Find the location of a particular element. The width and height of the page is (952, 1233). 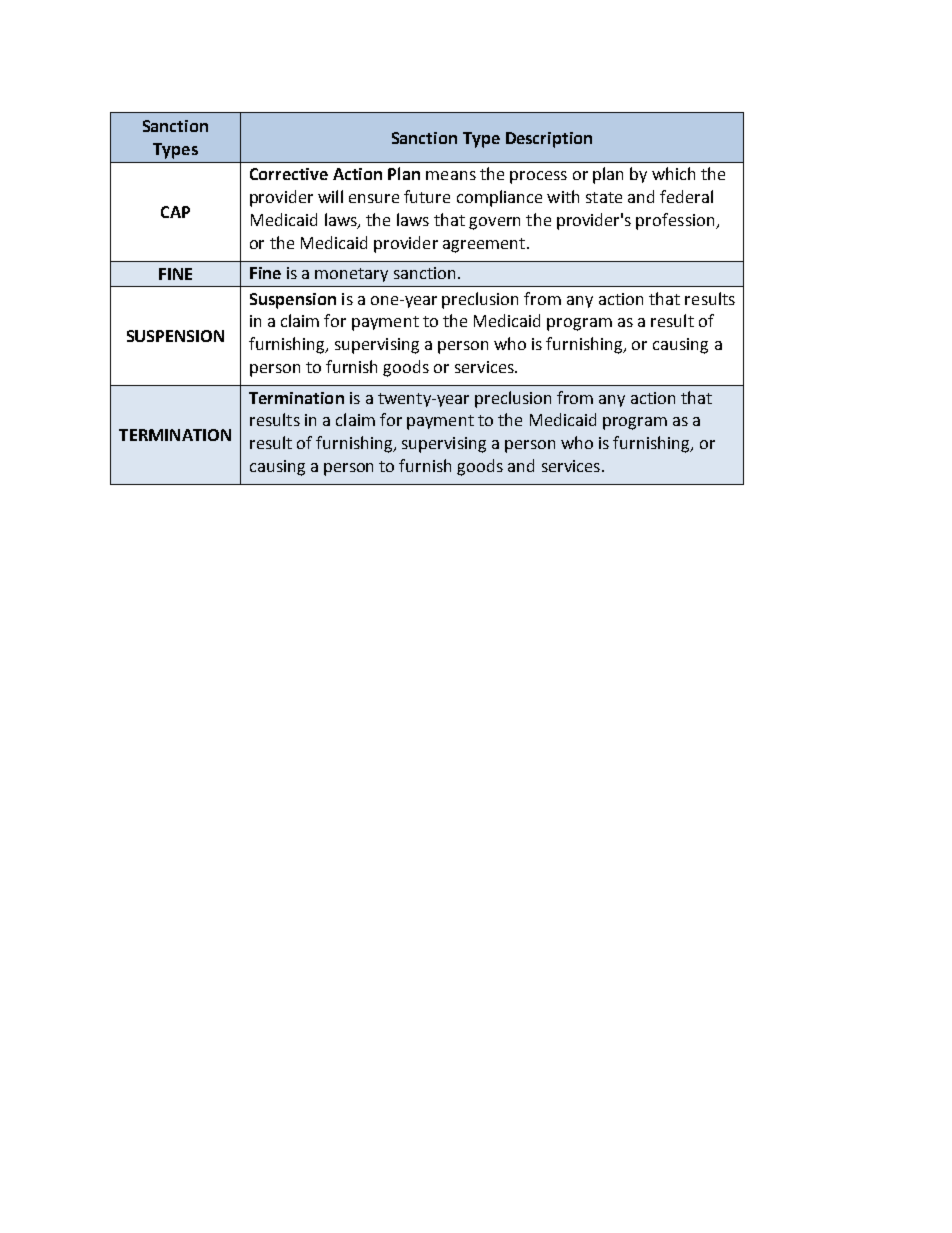

which is located at coordinates (673, 173).
